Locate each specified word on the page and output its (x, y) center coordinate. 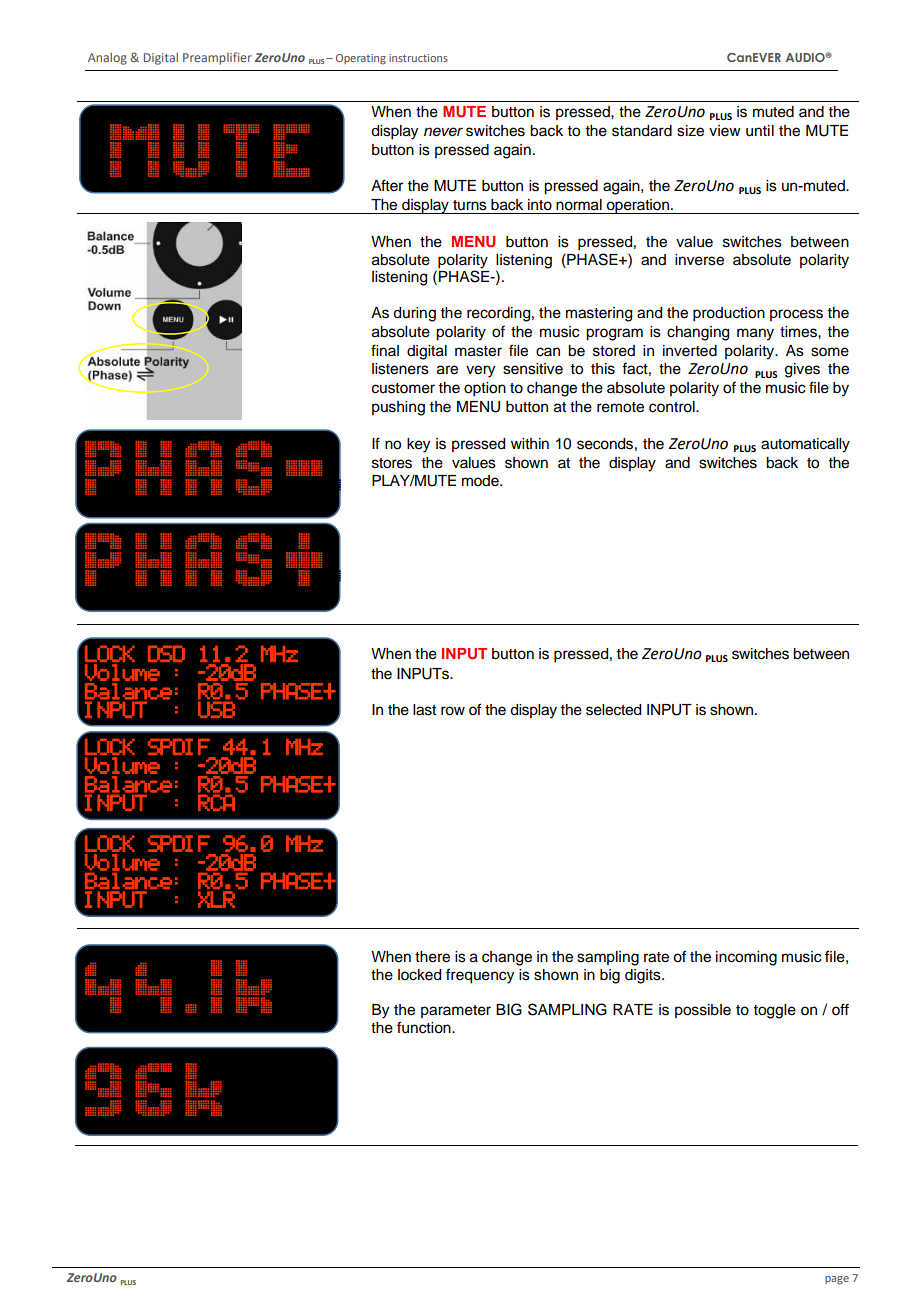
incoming (746, 958)
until (760, 131)
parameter (456, 1011)
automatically (805, 445)
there (432, 957)
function (425, 1027)
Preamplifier (217, 58)
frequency (480, 976)
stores (392, 463)
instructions (418, 58)
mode (481, 481)
